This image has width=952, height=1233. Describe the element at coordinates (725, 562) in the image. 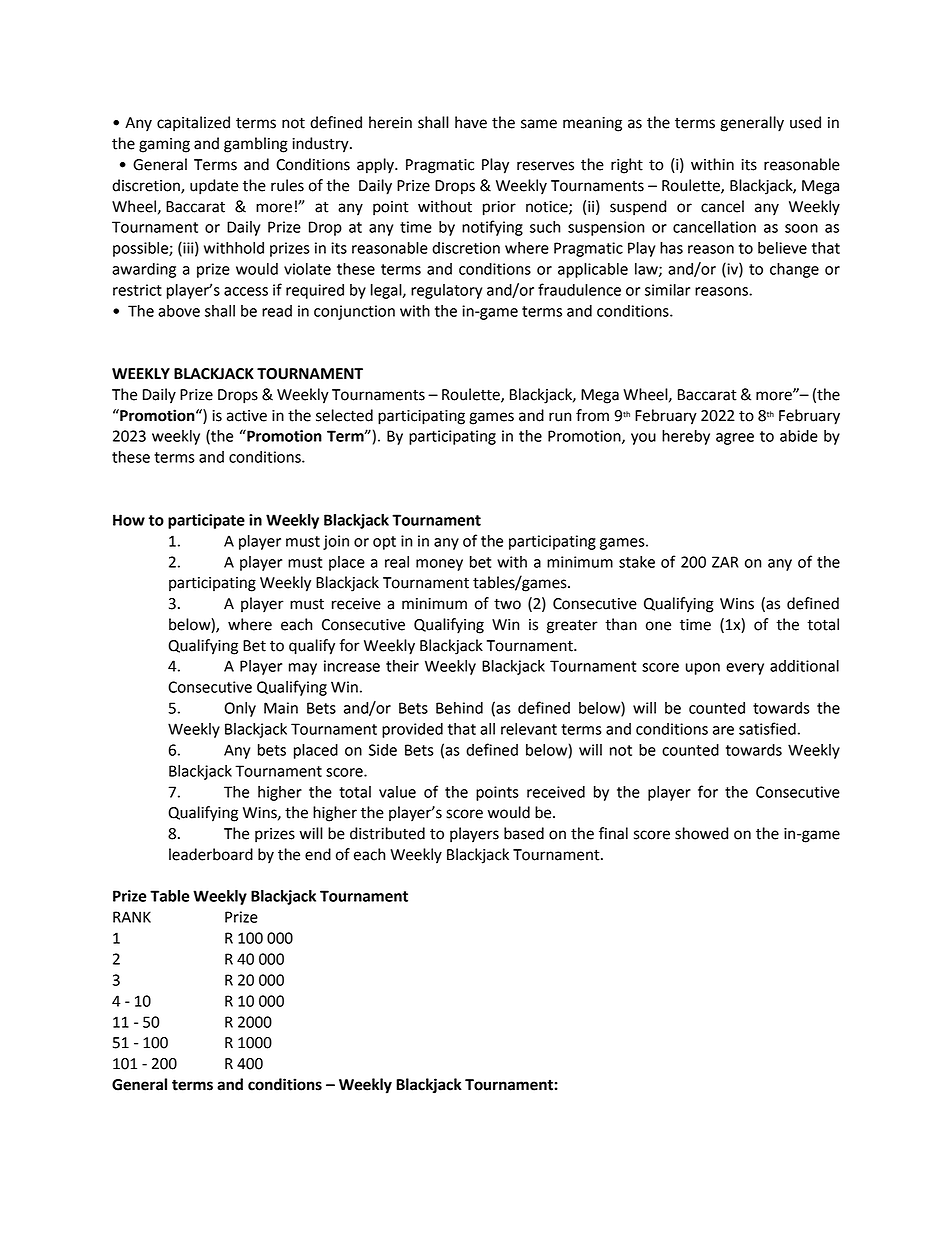

I see `ZAR` at that location.
